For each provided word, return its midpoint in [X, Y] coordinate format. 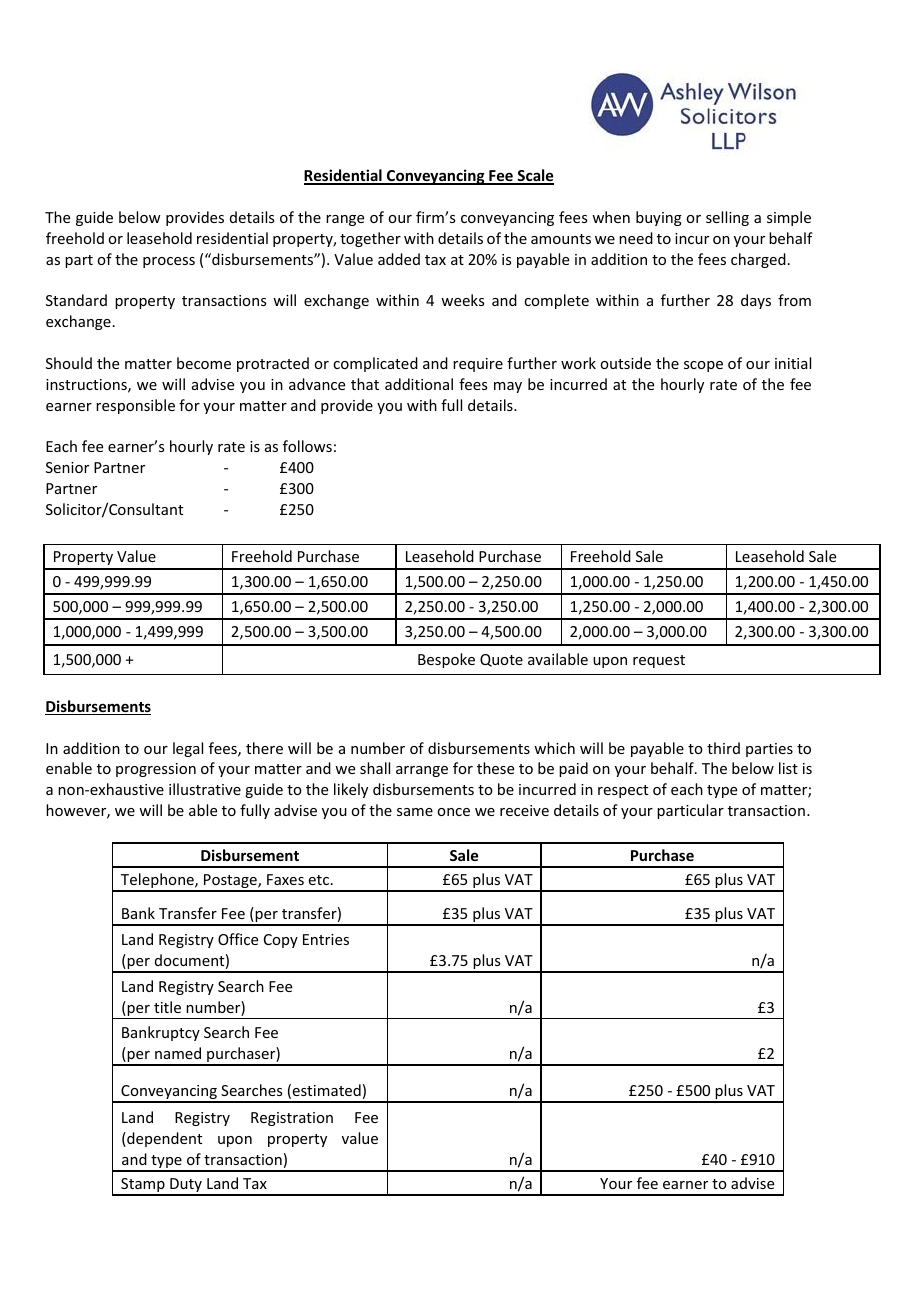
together [370, 239]
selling [727, 218]
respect [623, 791]
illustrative [205, 789]
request [659, 661]
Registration [292, 1119]
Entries [326, 939]
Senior [67, 467]
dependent [163, 1139]
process [169, 262]
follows [307, 446]
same [415, 812]
